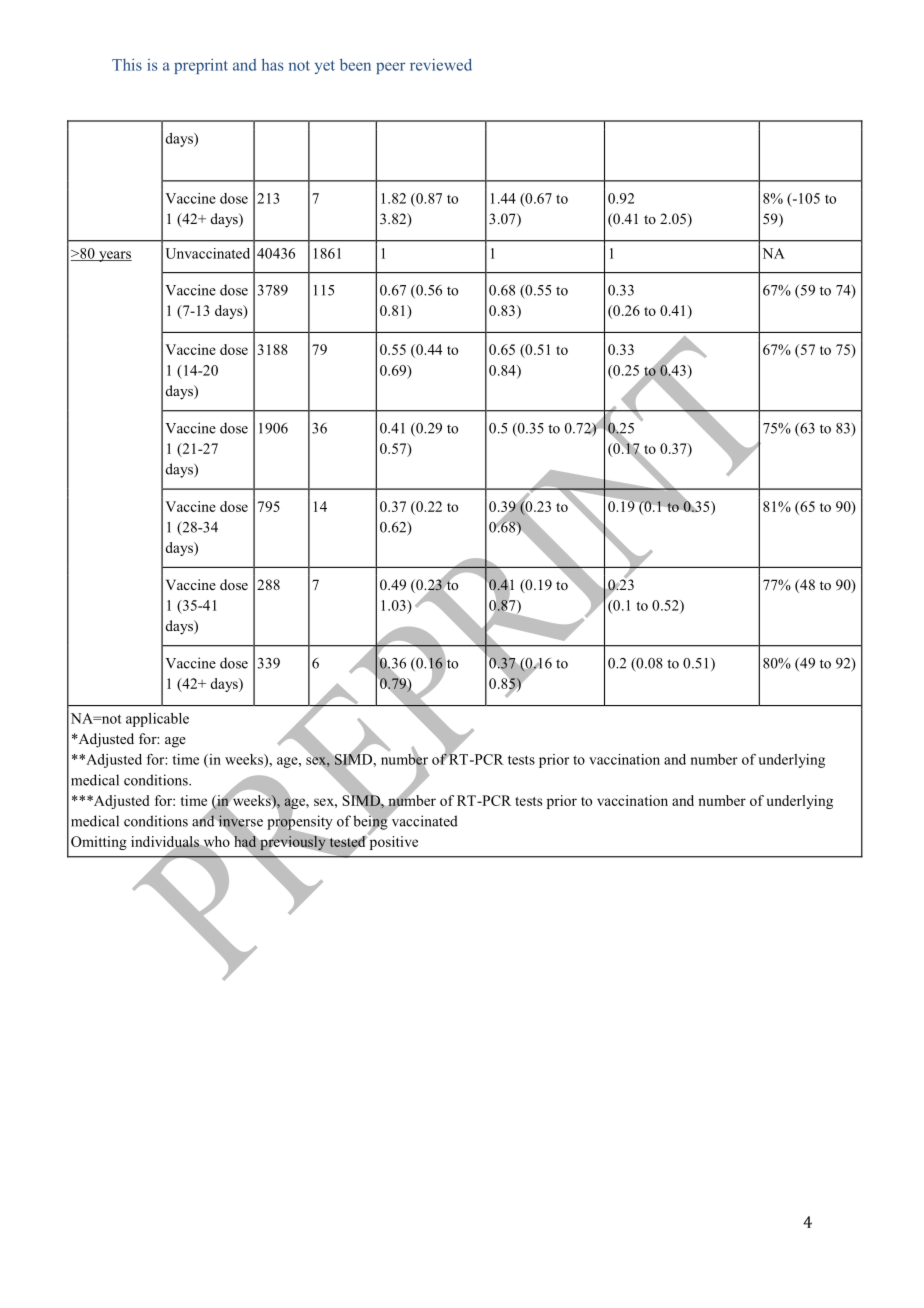 Image resolution: width=924 pixels, height=1308 pixels. Describe the element at coordinates (201, 66) in the screenshot. I see `preprint` at that location.
